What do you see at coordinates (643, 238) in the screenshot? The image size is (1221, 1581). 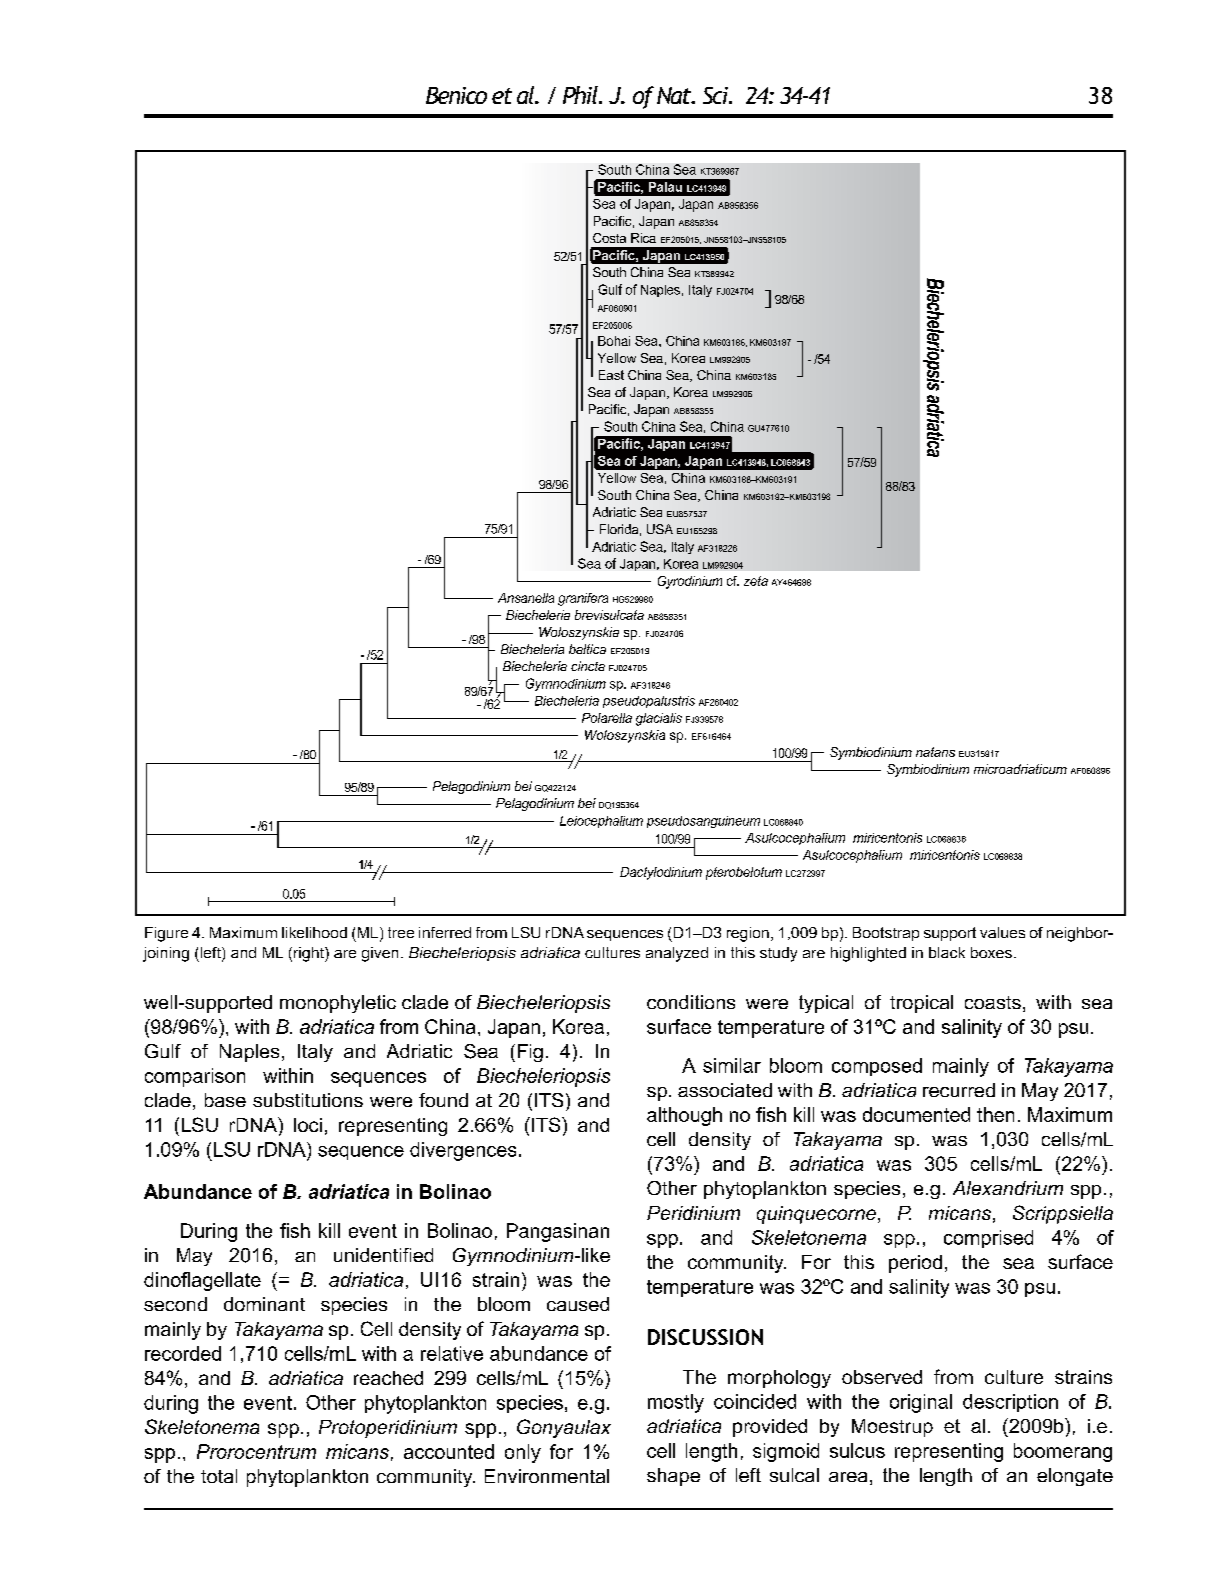 I see `Rica` at bounding box center [643, 238].
